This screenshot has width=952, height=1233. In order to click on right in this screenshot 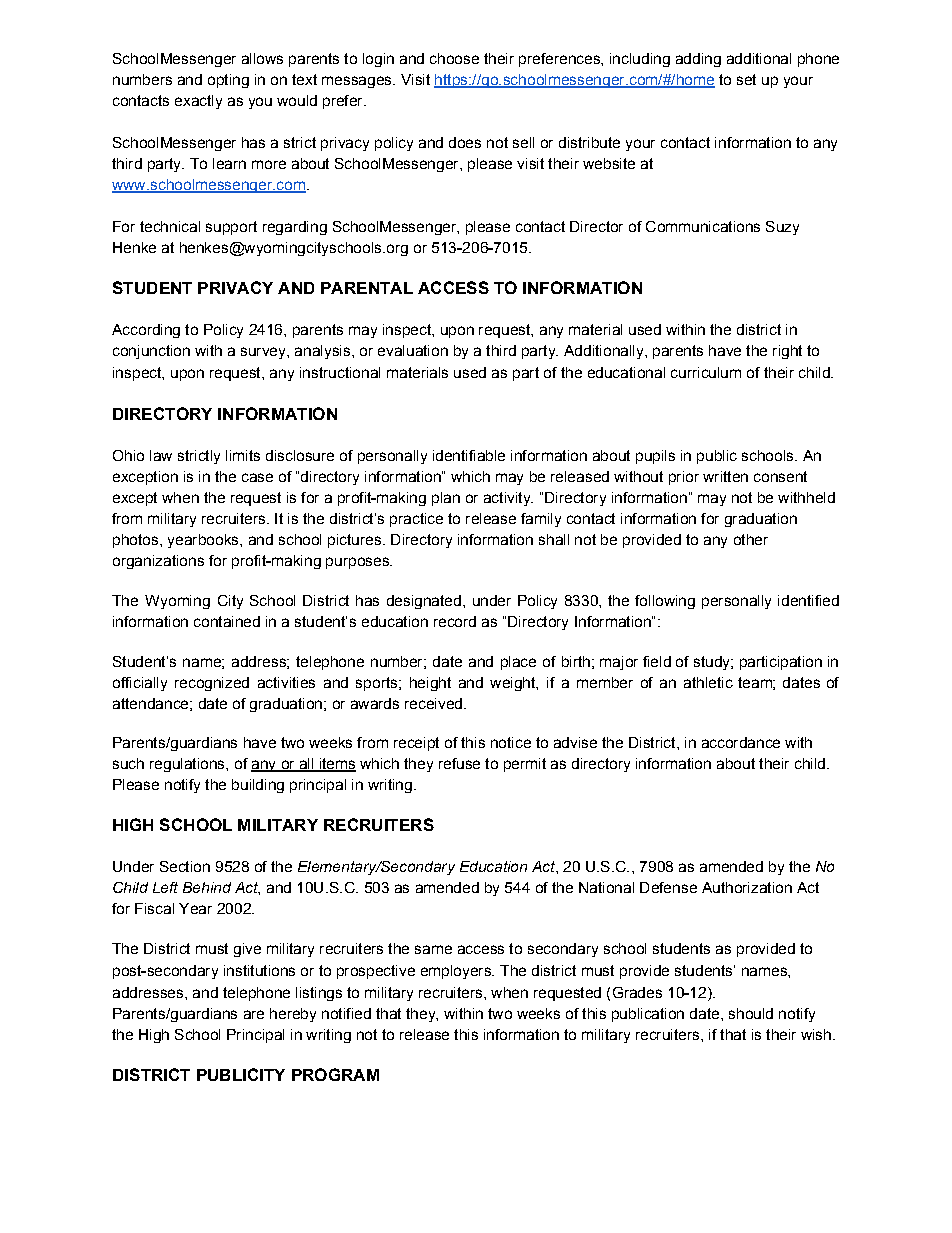, I will do `click(787, 352)`.
